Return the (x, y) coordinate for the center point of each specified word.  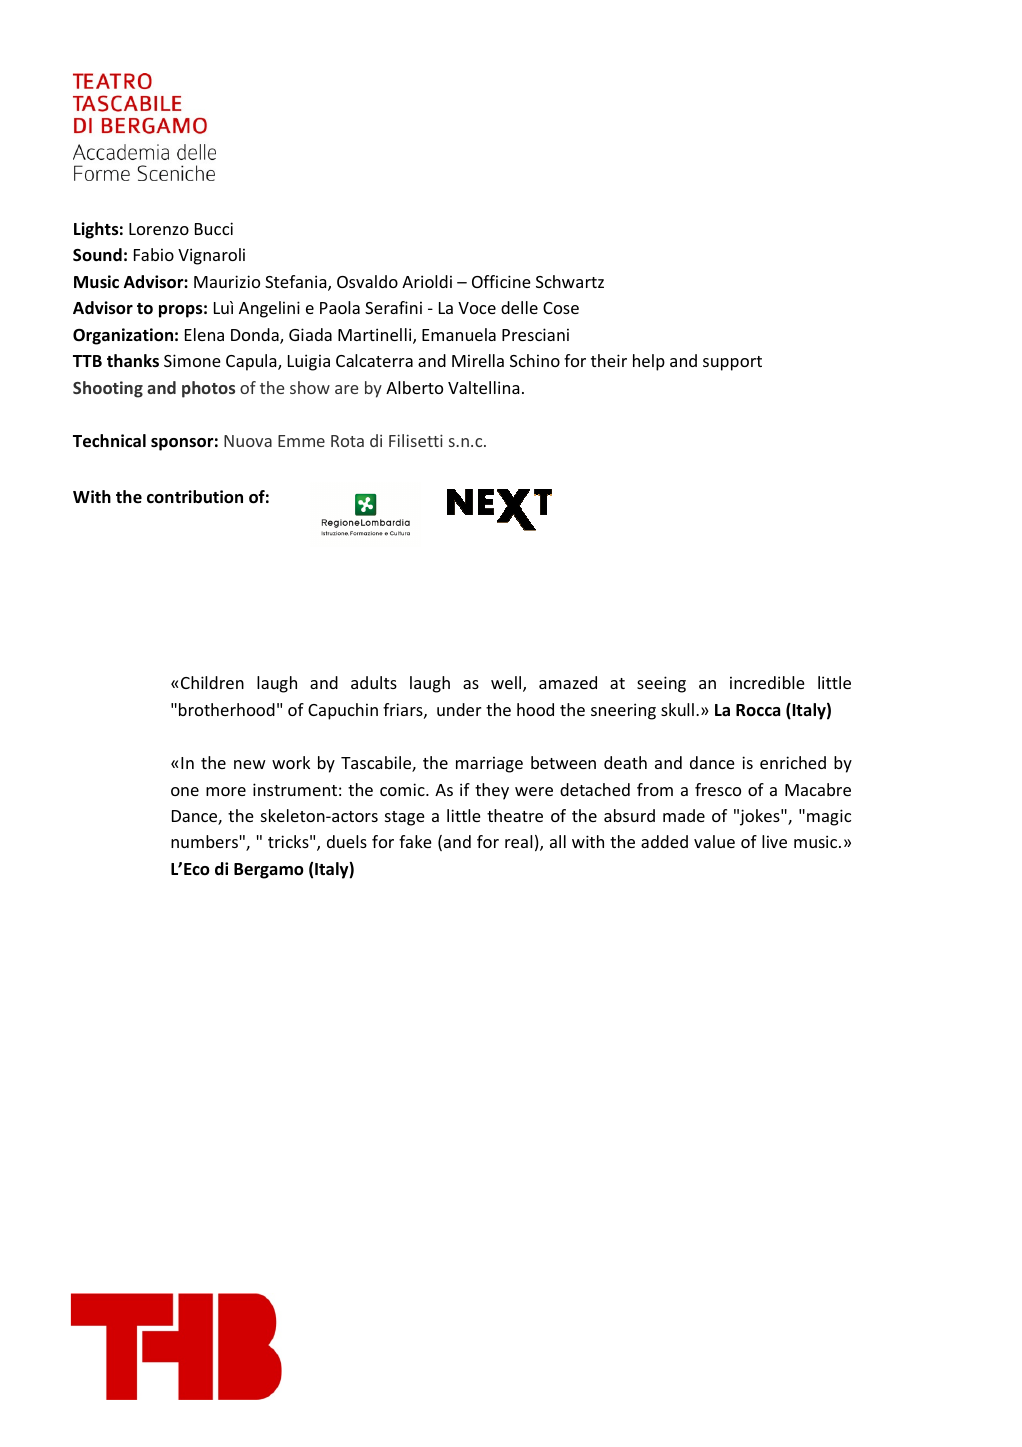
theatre (515, 815)
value (714, 841)
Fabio (154, 254)
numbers (204, 841)
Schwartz (570, 281)
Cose (561, 308)
